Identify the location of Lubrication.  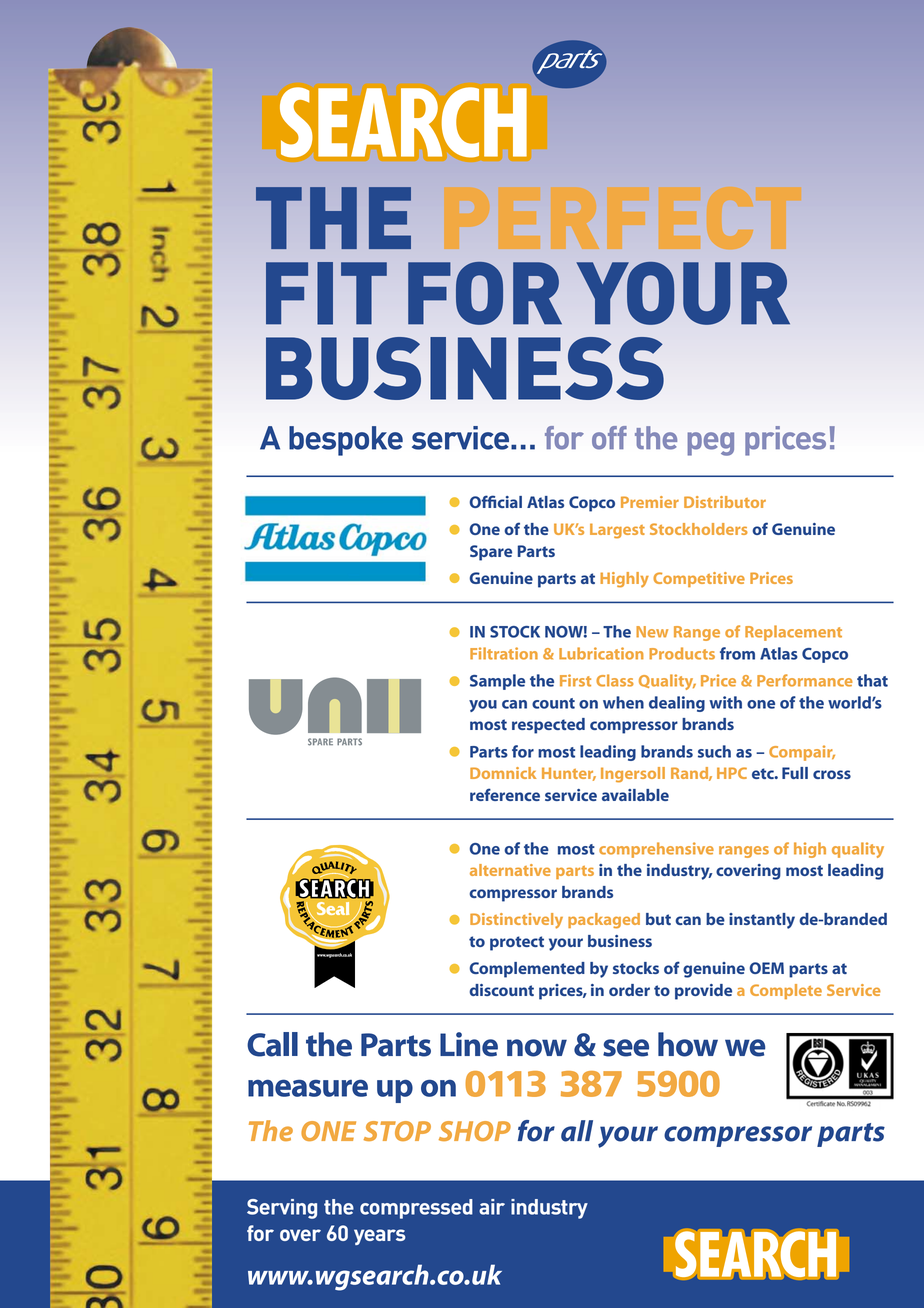
(601, 653).
